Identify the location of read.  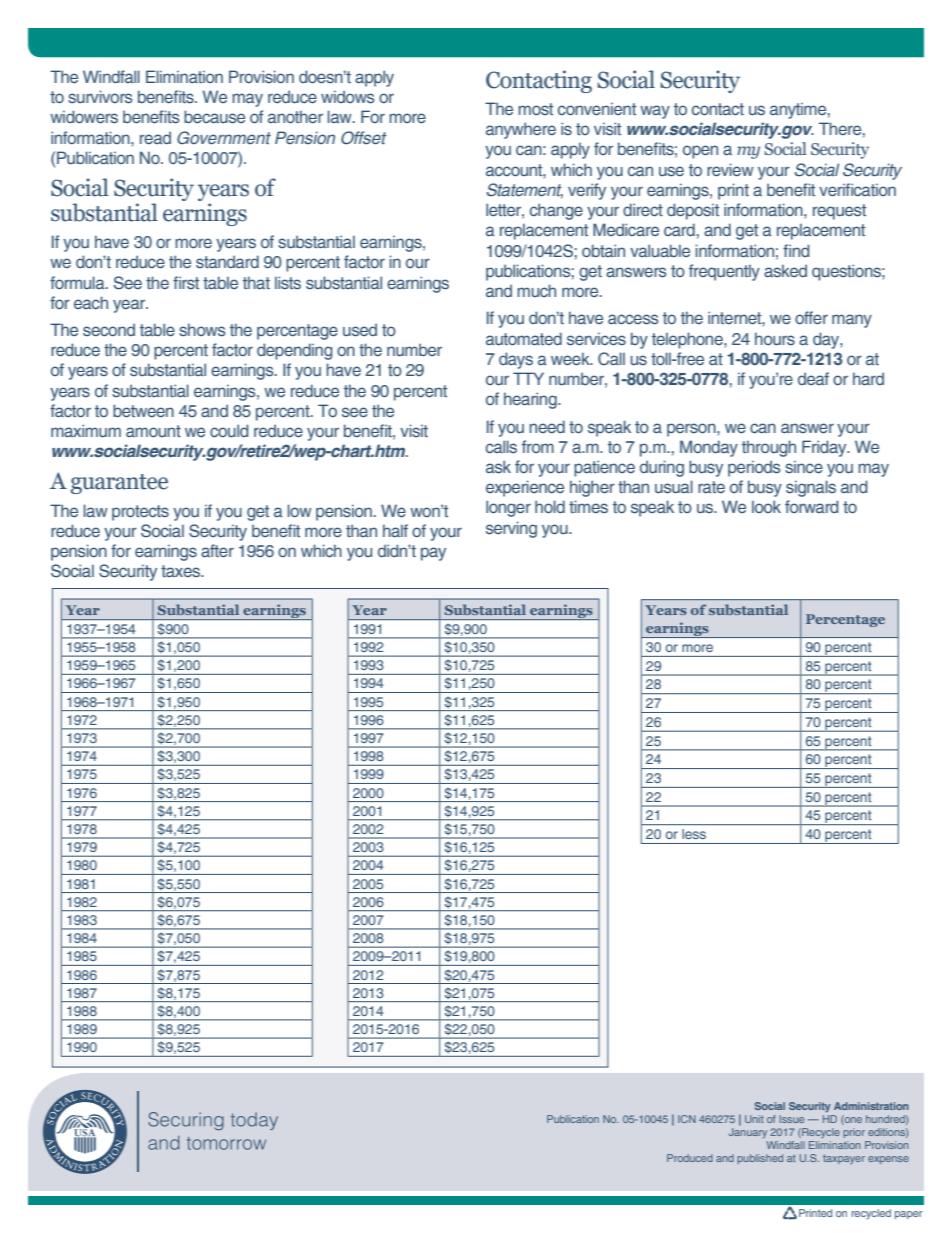
(155, 138).
